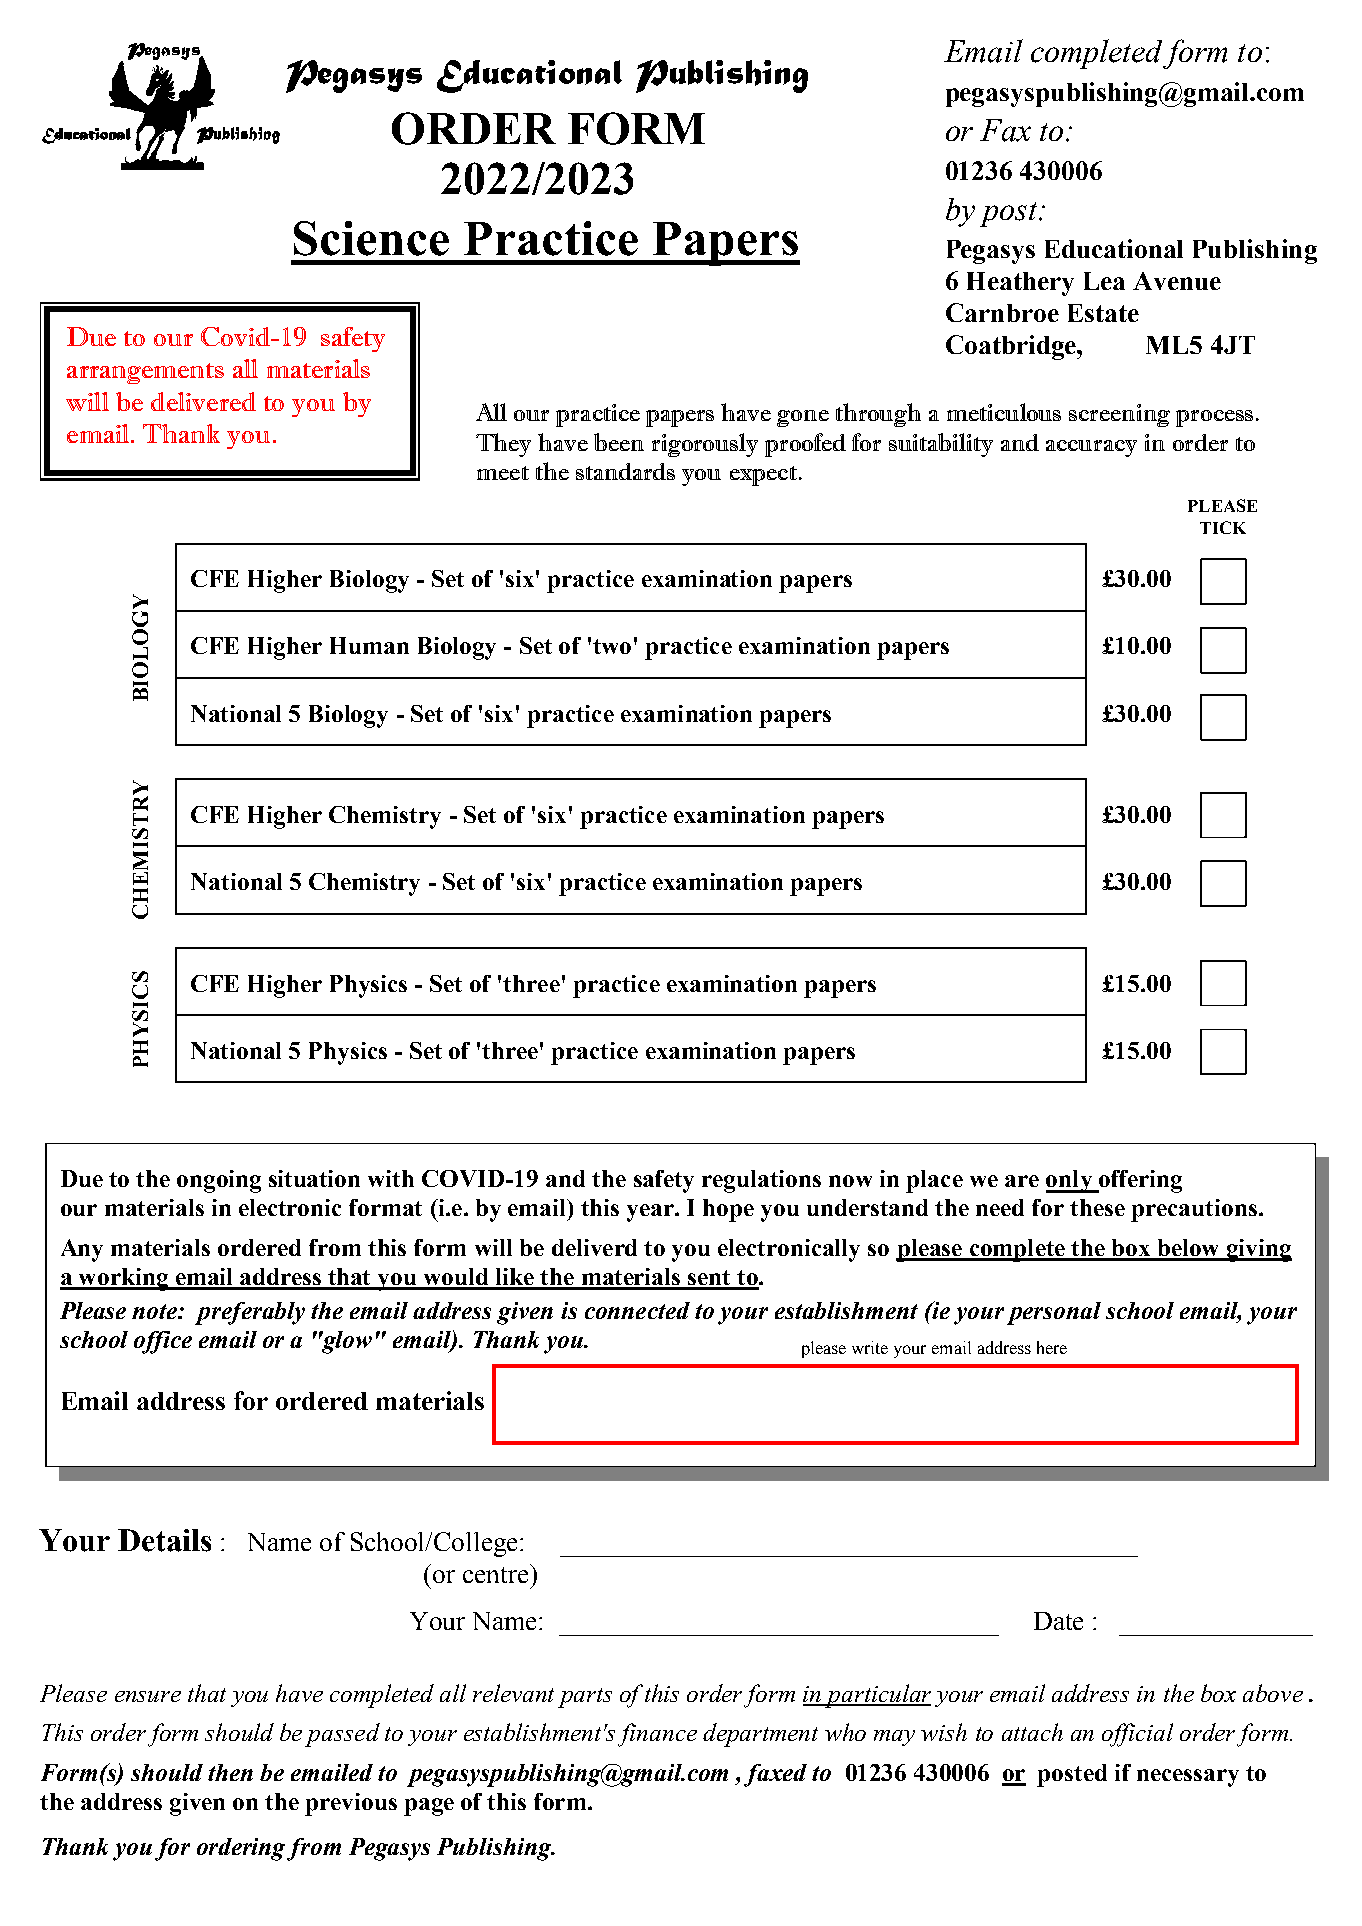 Image resolution: width=1362 pixels, height=1926 pixels. What do you see at coordinates (230, 1772) in the screenshot?
I see `then` at bounding box center [230, 1772].
